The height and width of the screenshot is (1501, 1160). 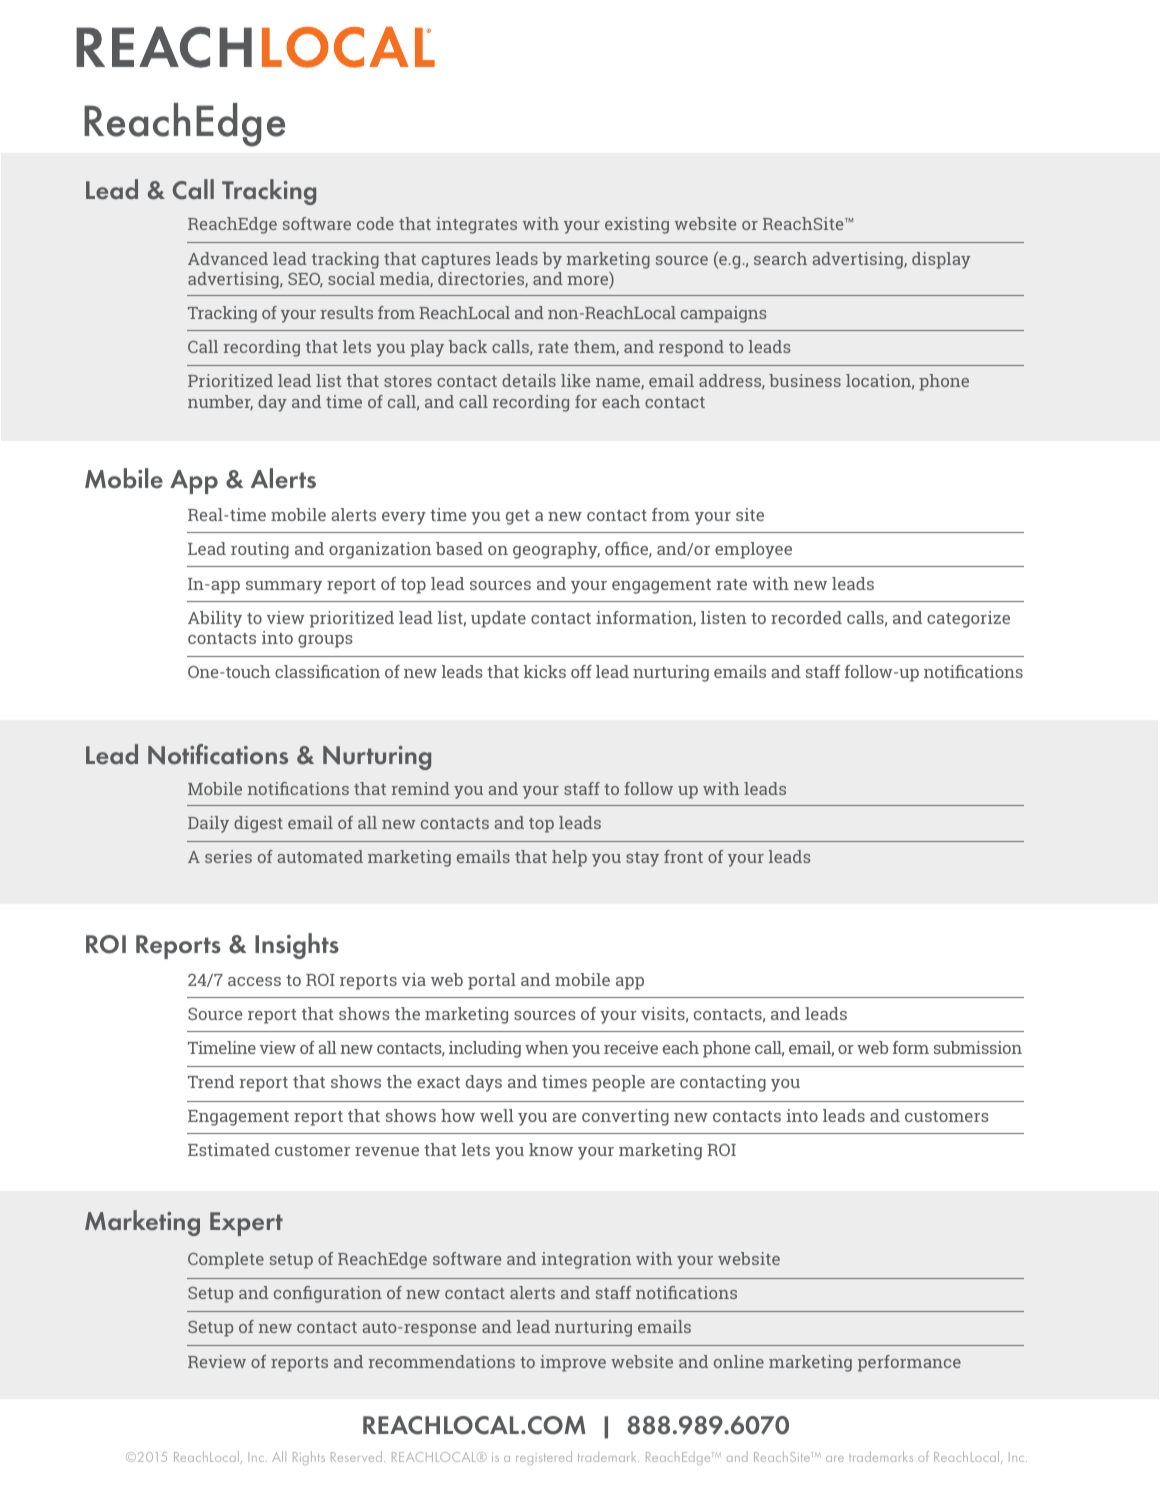 What do you see at coordinates (229, 1149) in the screenshot?
I see `Estimated` at bounding box center [229, 1149].
